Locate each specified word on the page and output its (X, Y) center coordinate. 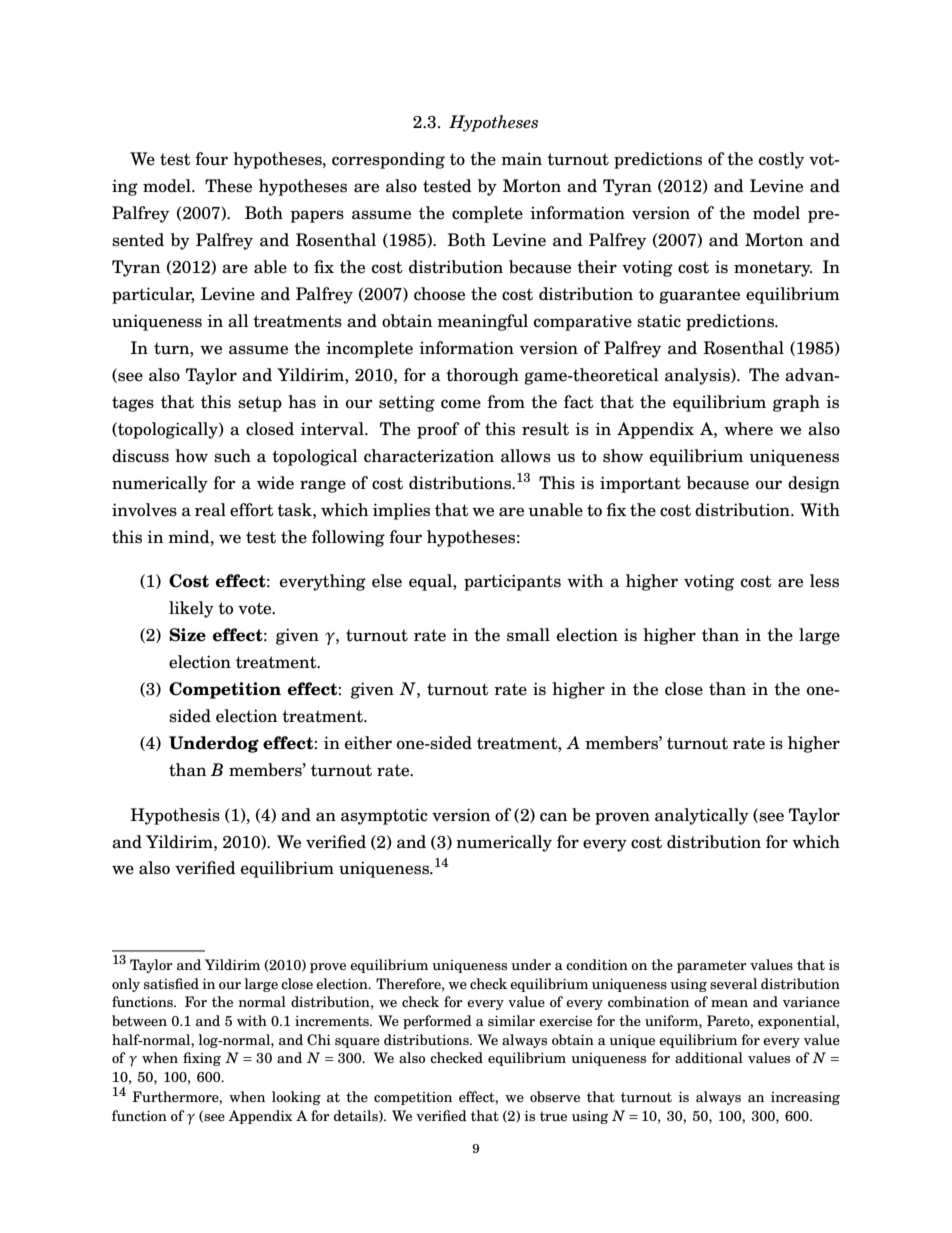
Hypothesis (175, 816)
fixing (202, 1059)
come (461, 404)
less (824, 581)
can (554, 817)
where (748, 429)
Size (187, 635)
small (528, 635)
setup (260, 404)
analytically (702, 816)
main (521, 159)
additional (709, 1058)
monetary (773, 269)
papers (317, 216)
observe (555, 1096)
